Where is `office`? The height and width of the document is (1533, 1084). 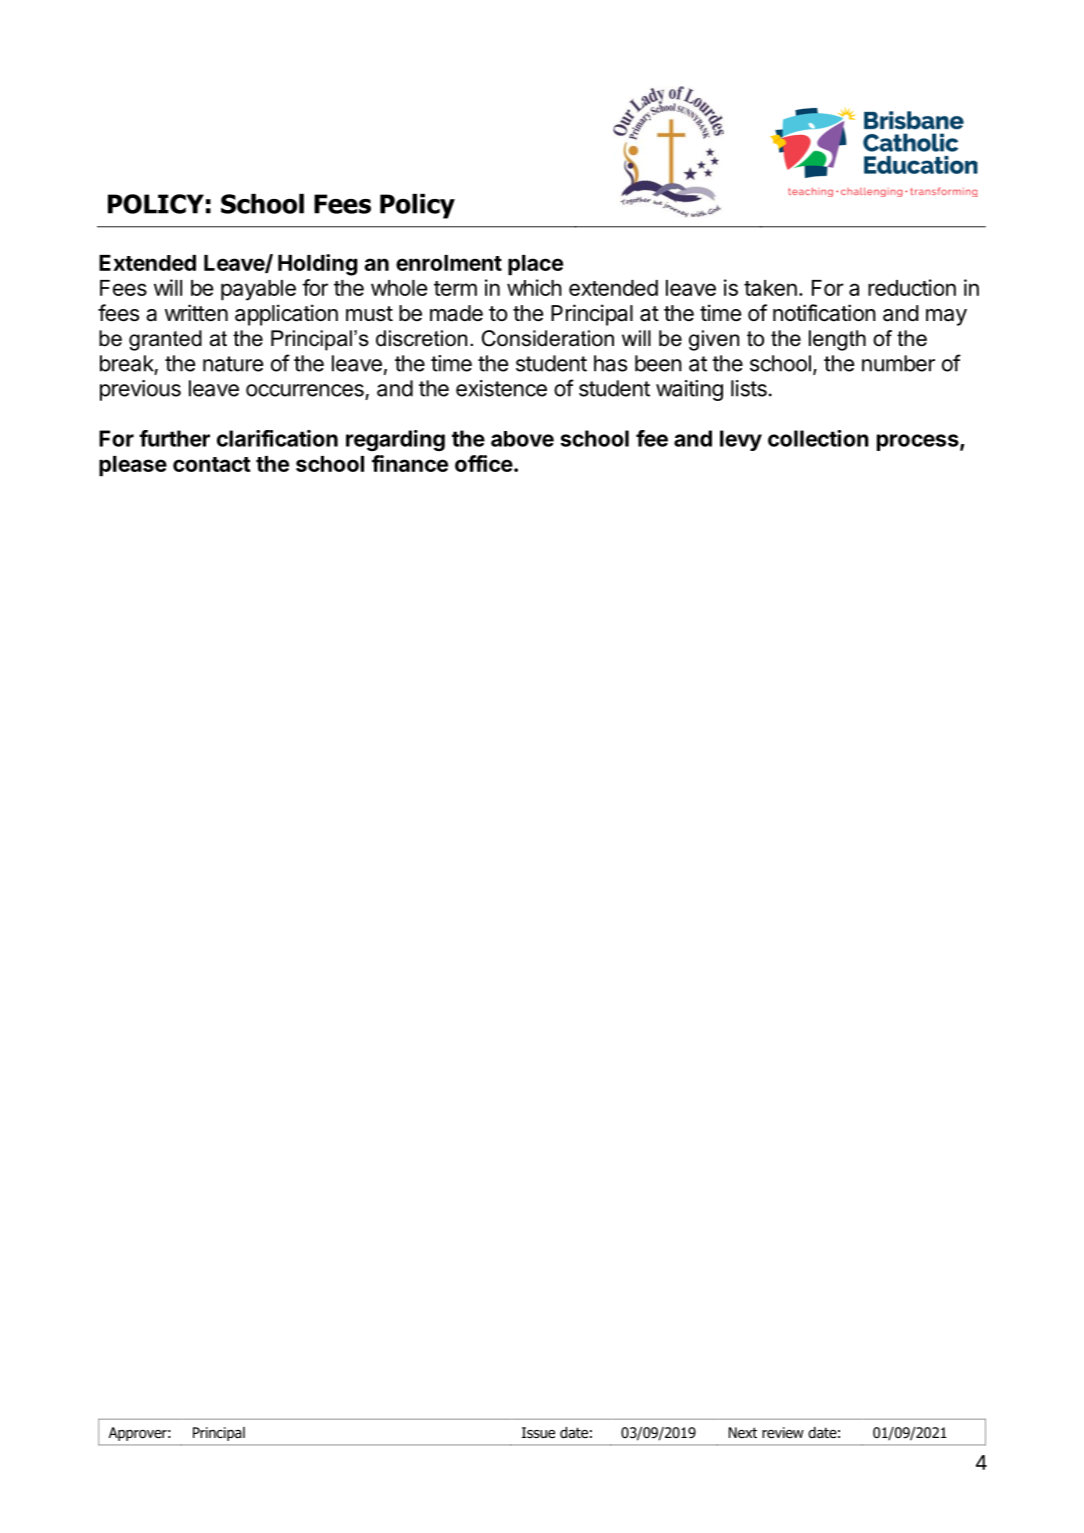 office is located at coordinates (484, 463).
